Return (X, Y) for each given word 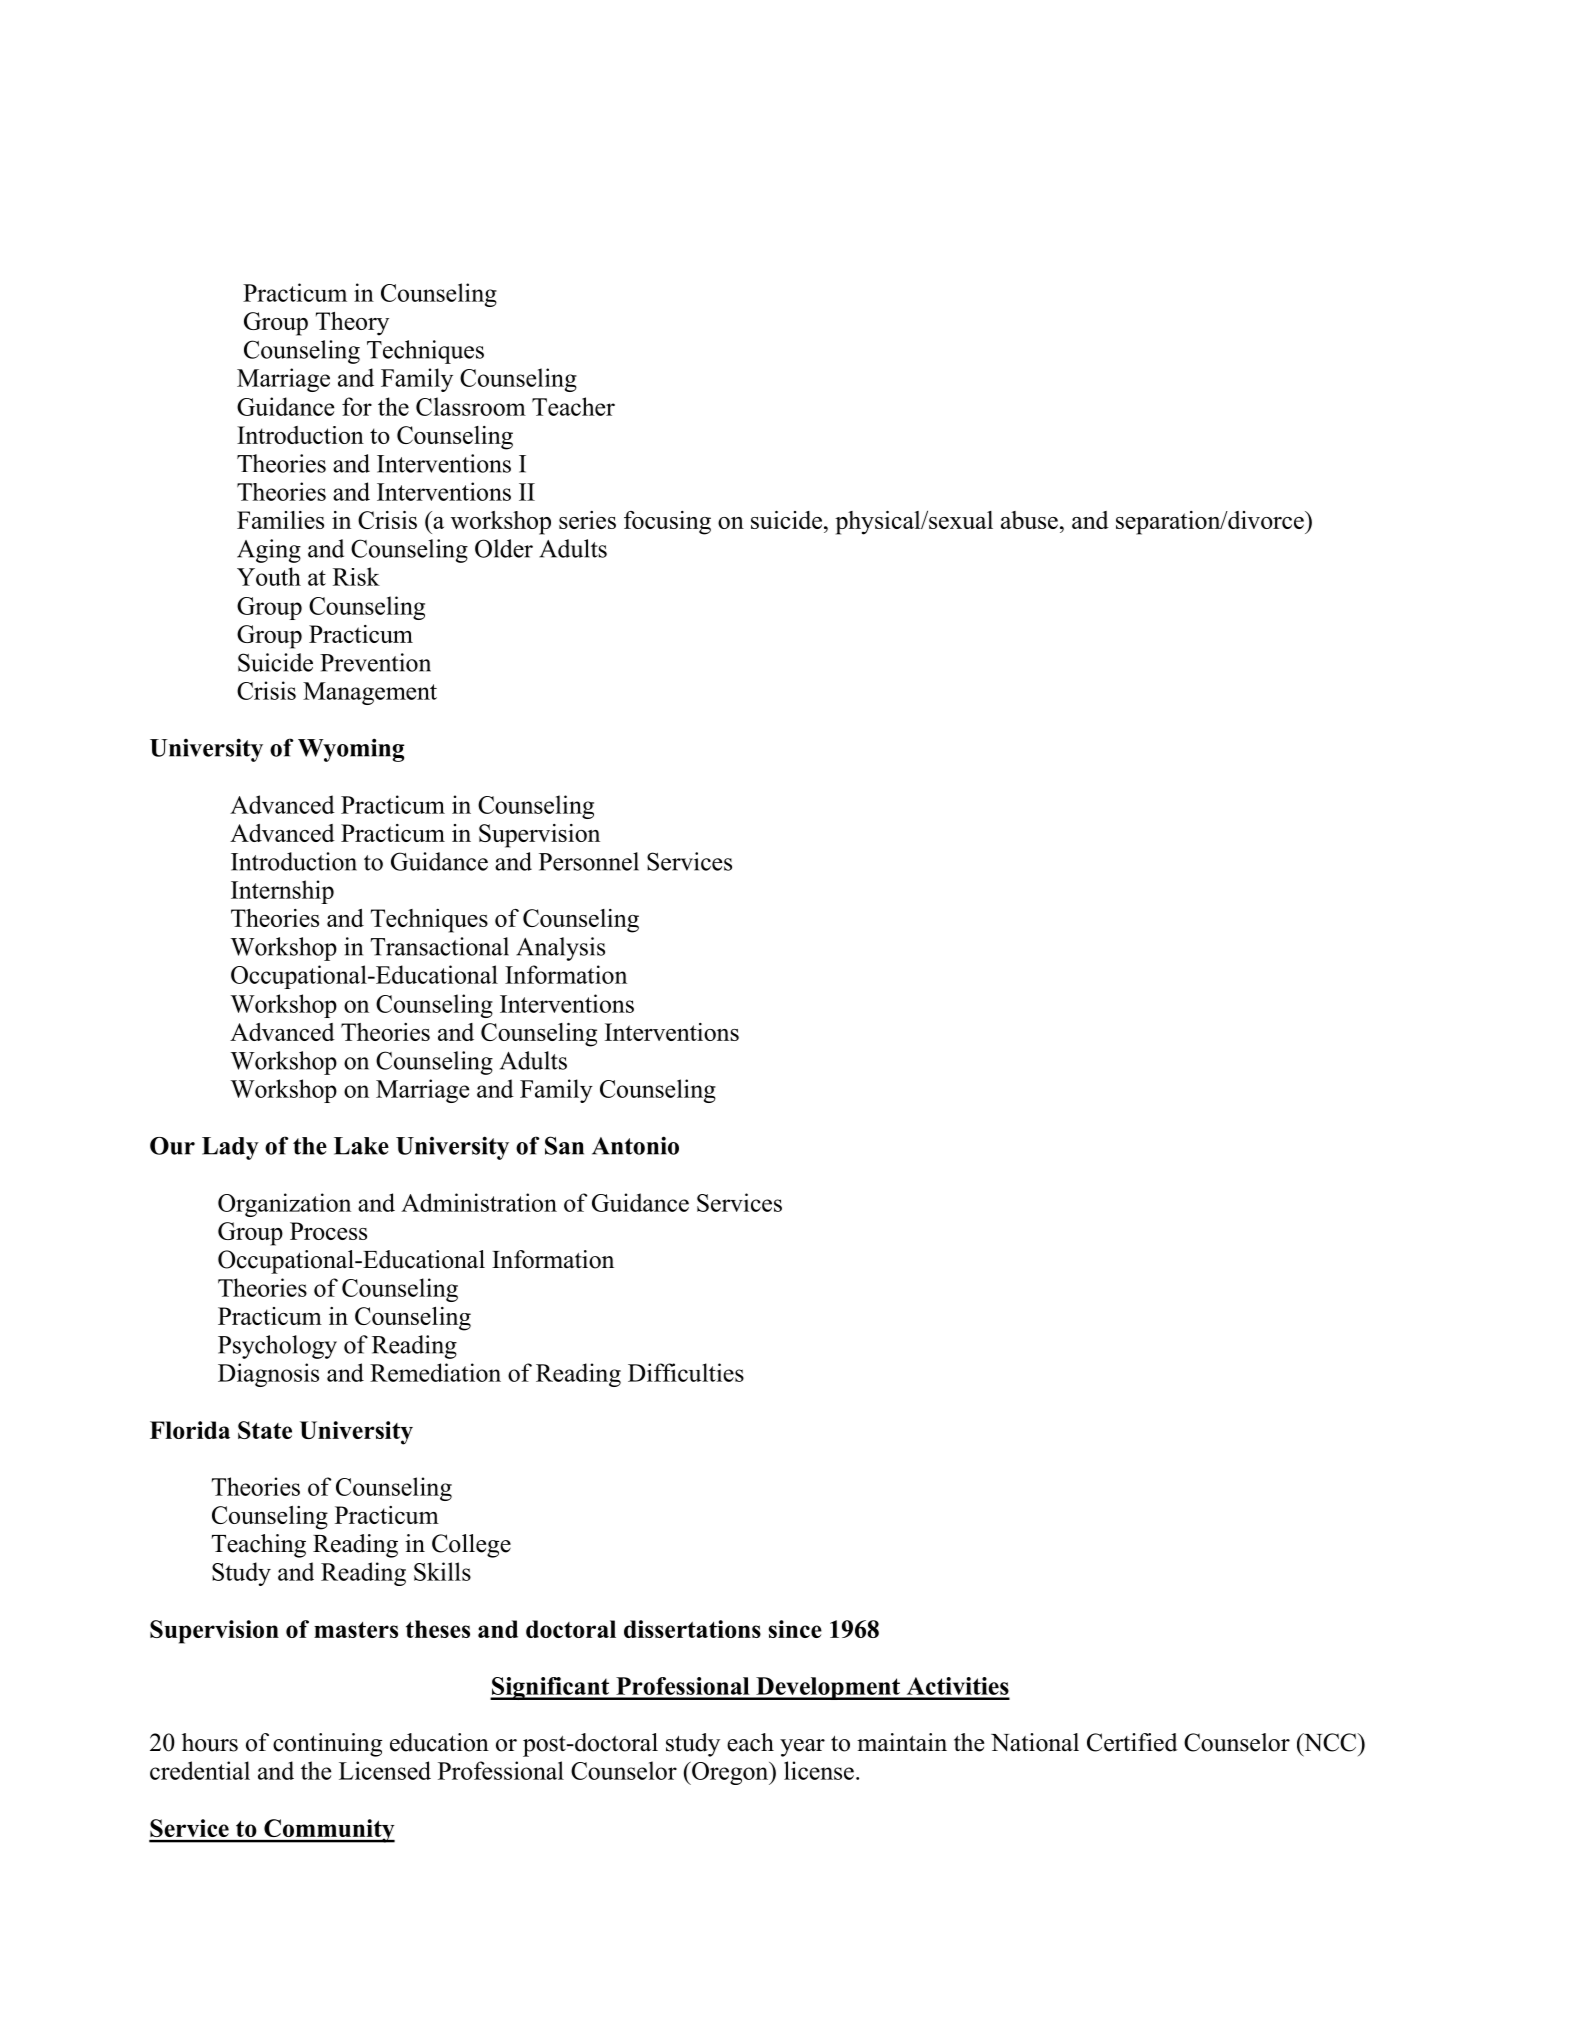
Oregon (730, 1773)
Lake (361, 1146)
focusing (667, 523)
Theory (352, 324)
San (564, 1145)
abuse (1029, 520)
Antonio (635, 1145)
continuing (327, 1745)
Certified (1132, 1742)
